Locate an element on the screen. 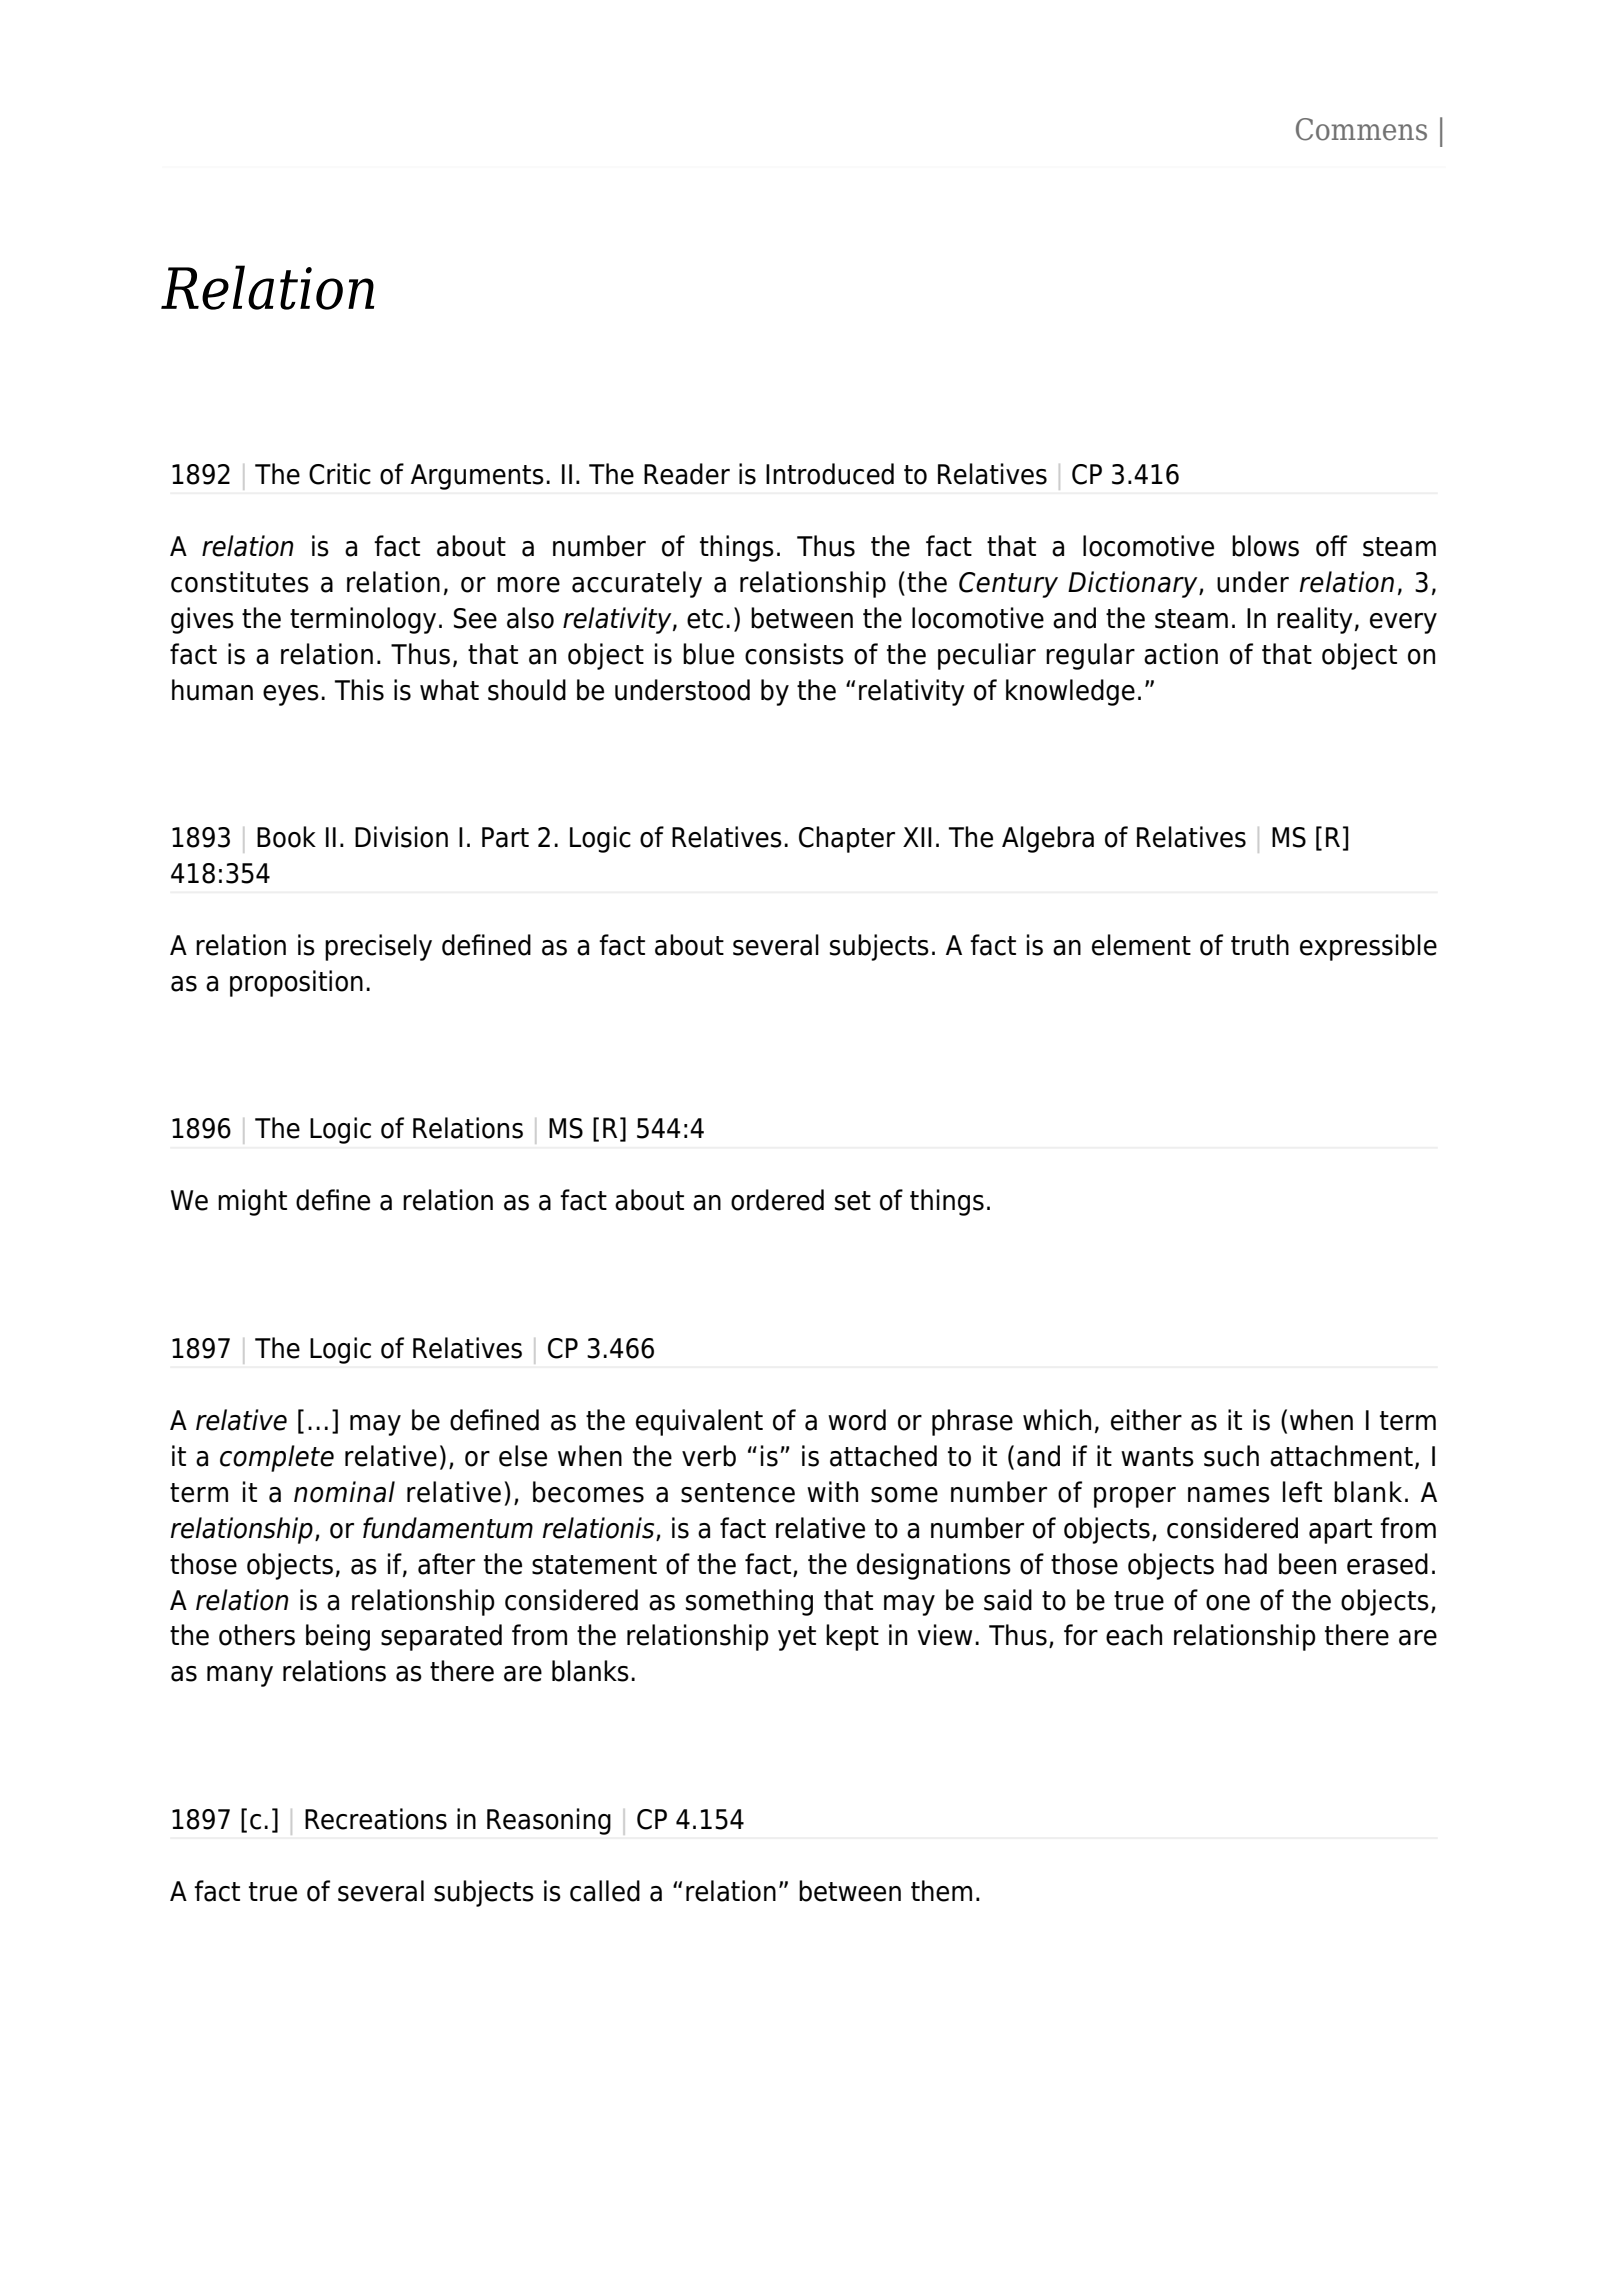 This screenshot has height=2274, width=1608. might is located at coordinates (252, 1202).
